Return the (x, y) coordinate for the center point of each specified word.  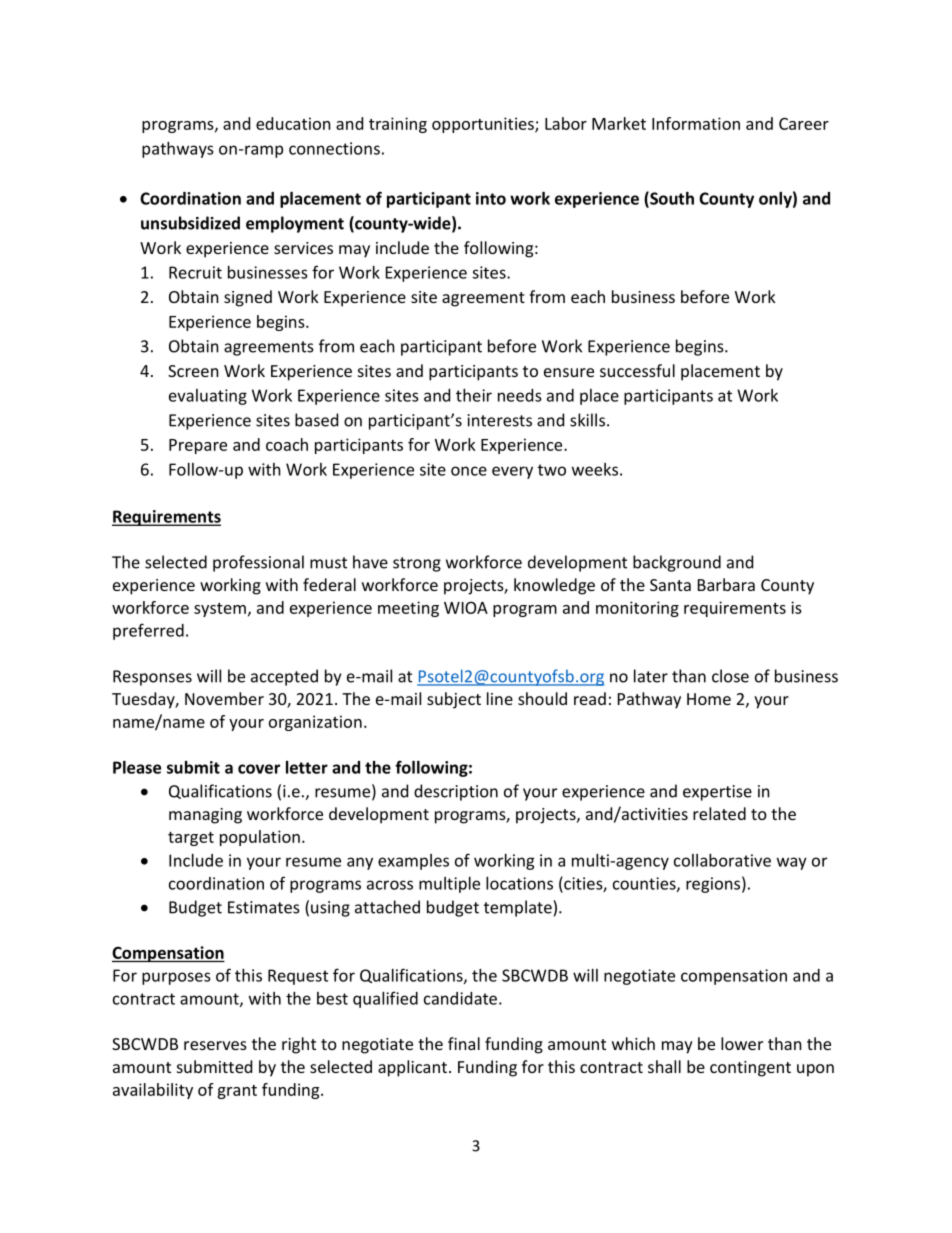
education (293, 123)
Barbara (726, 584)
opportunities (484, 125)
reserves (215, 1045)
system (220, 610)
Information (696, 123)
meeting (408, 609)
